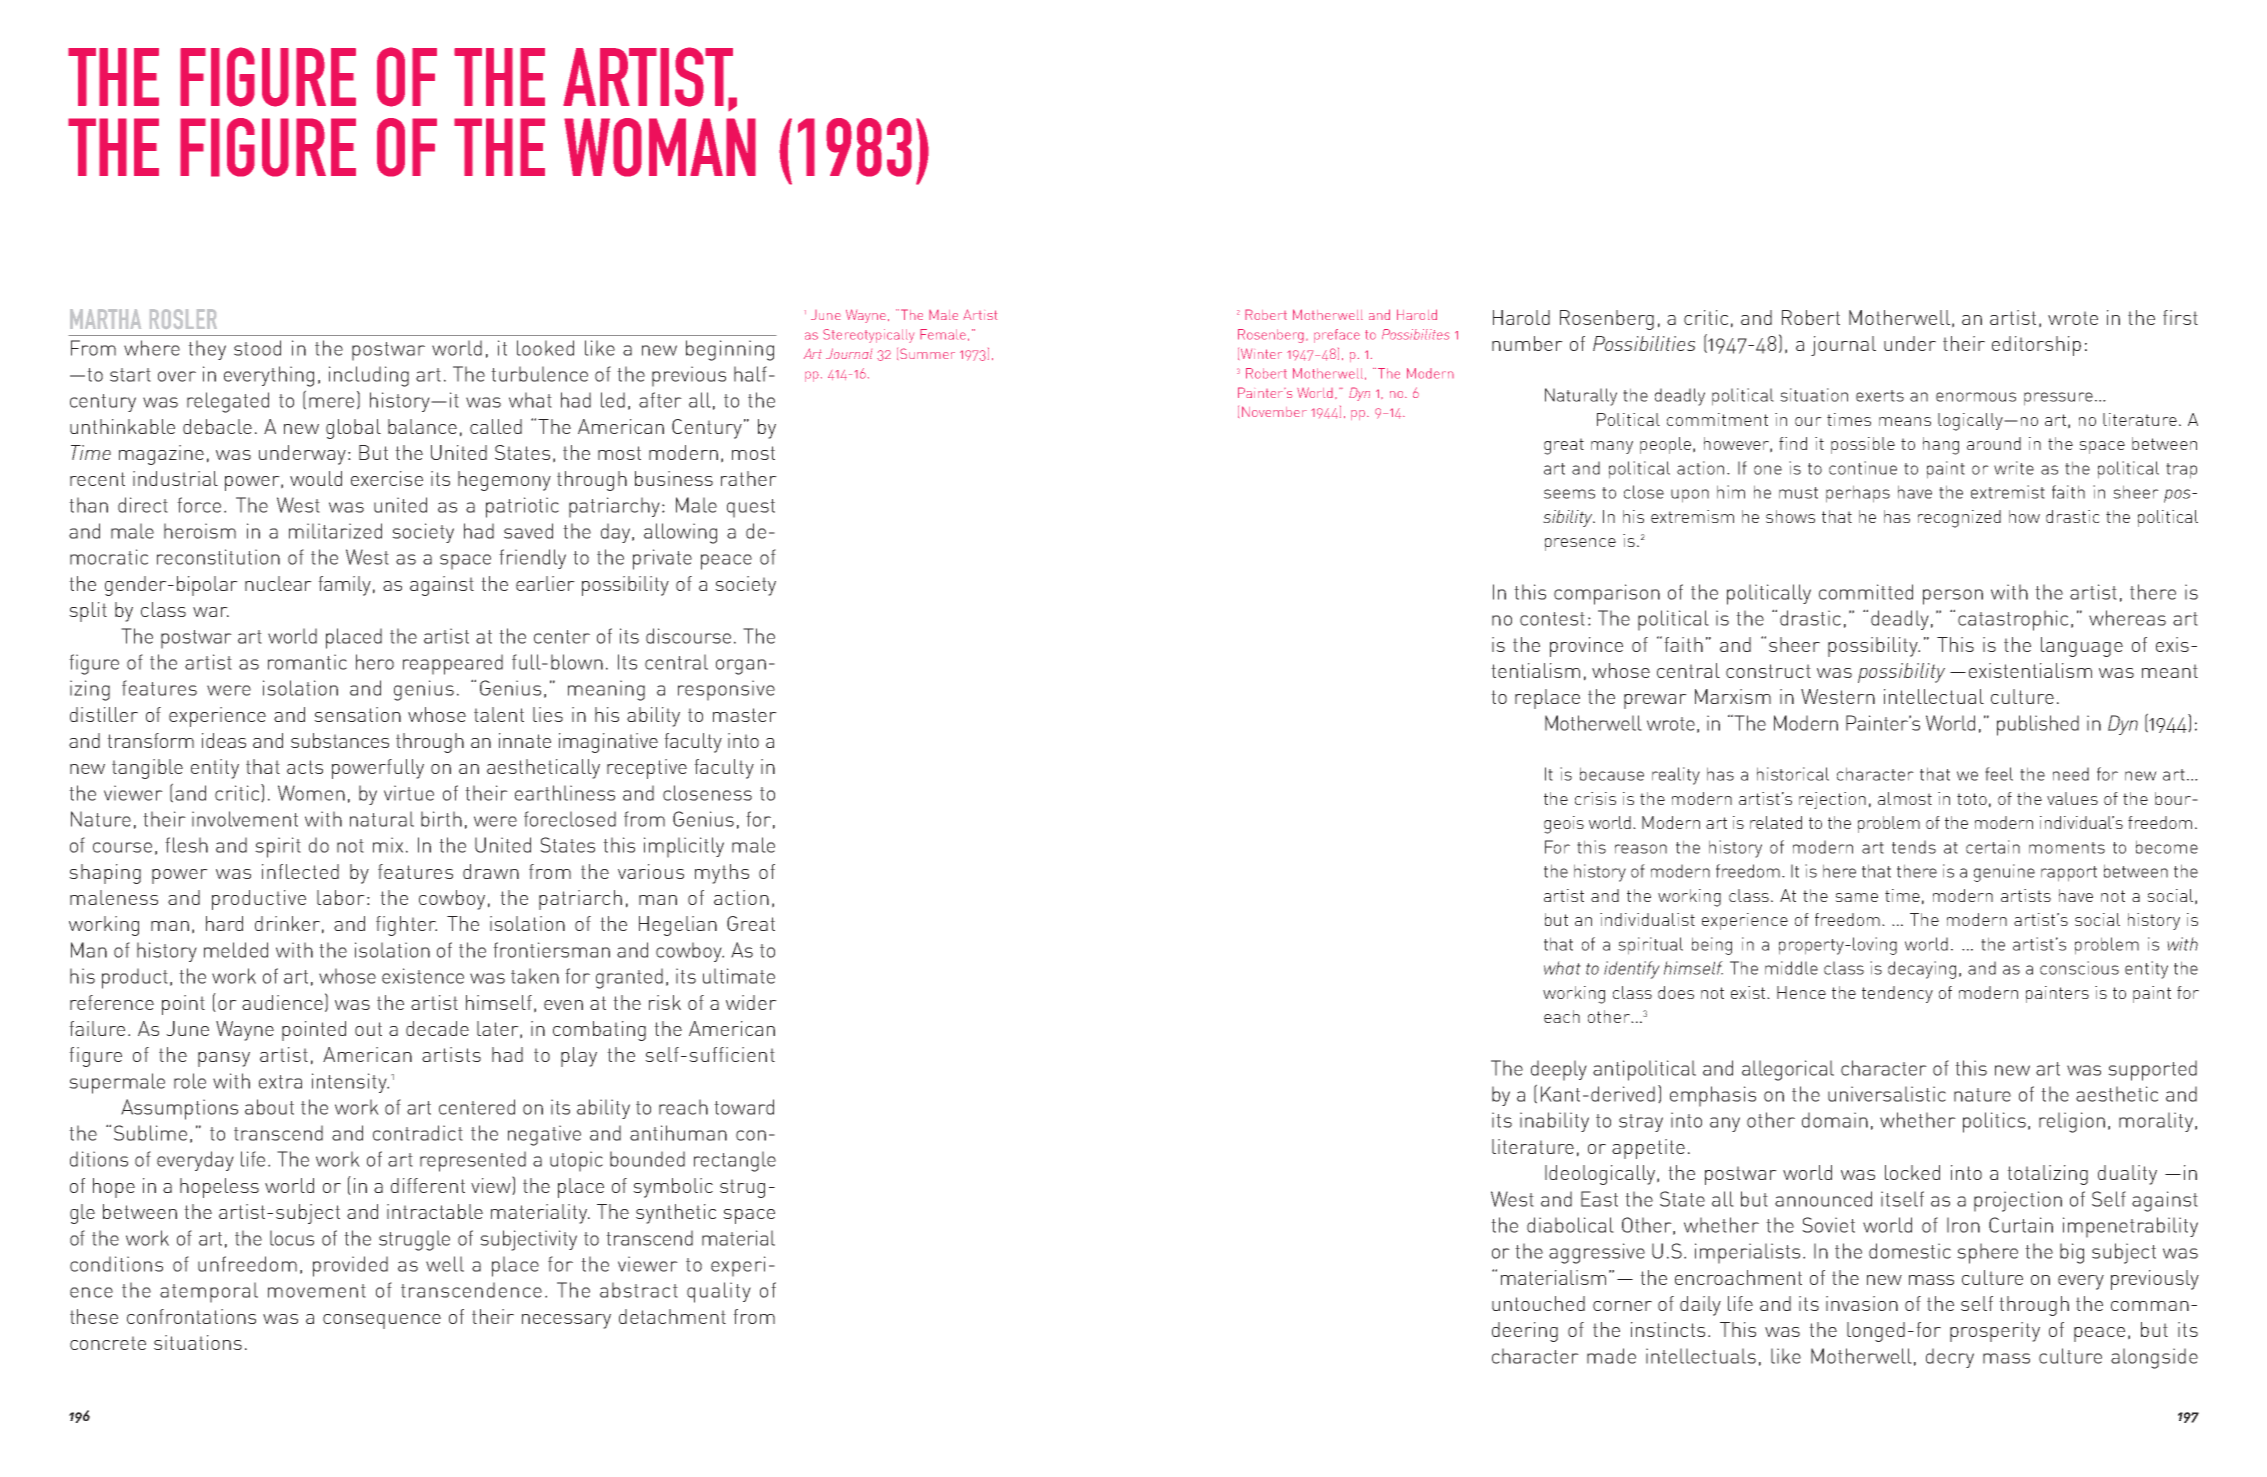  Describe the element at coordinates (1337, 336) in the screenshot. I see `preface` at that location.
